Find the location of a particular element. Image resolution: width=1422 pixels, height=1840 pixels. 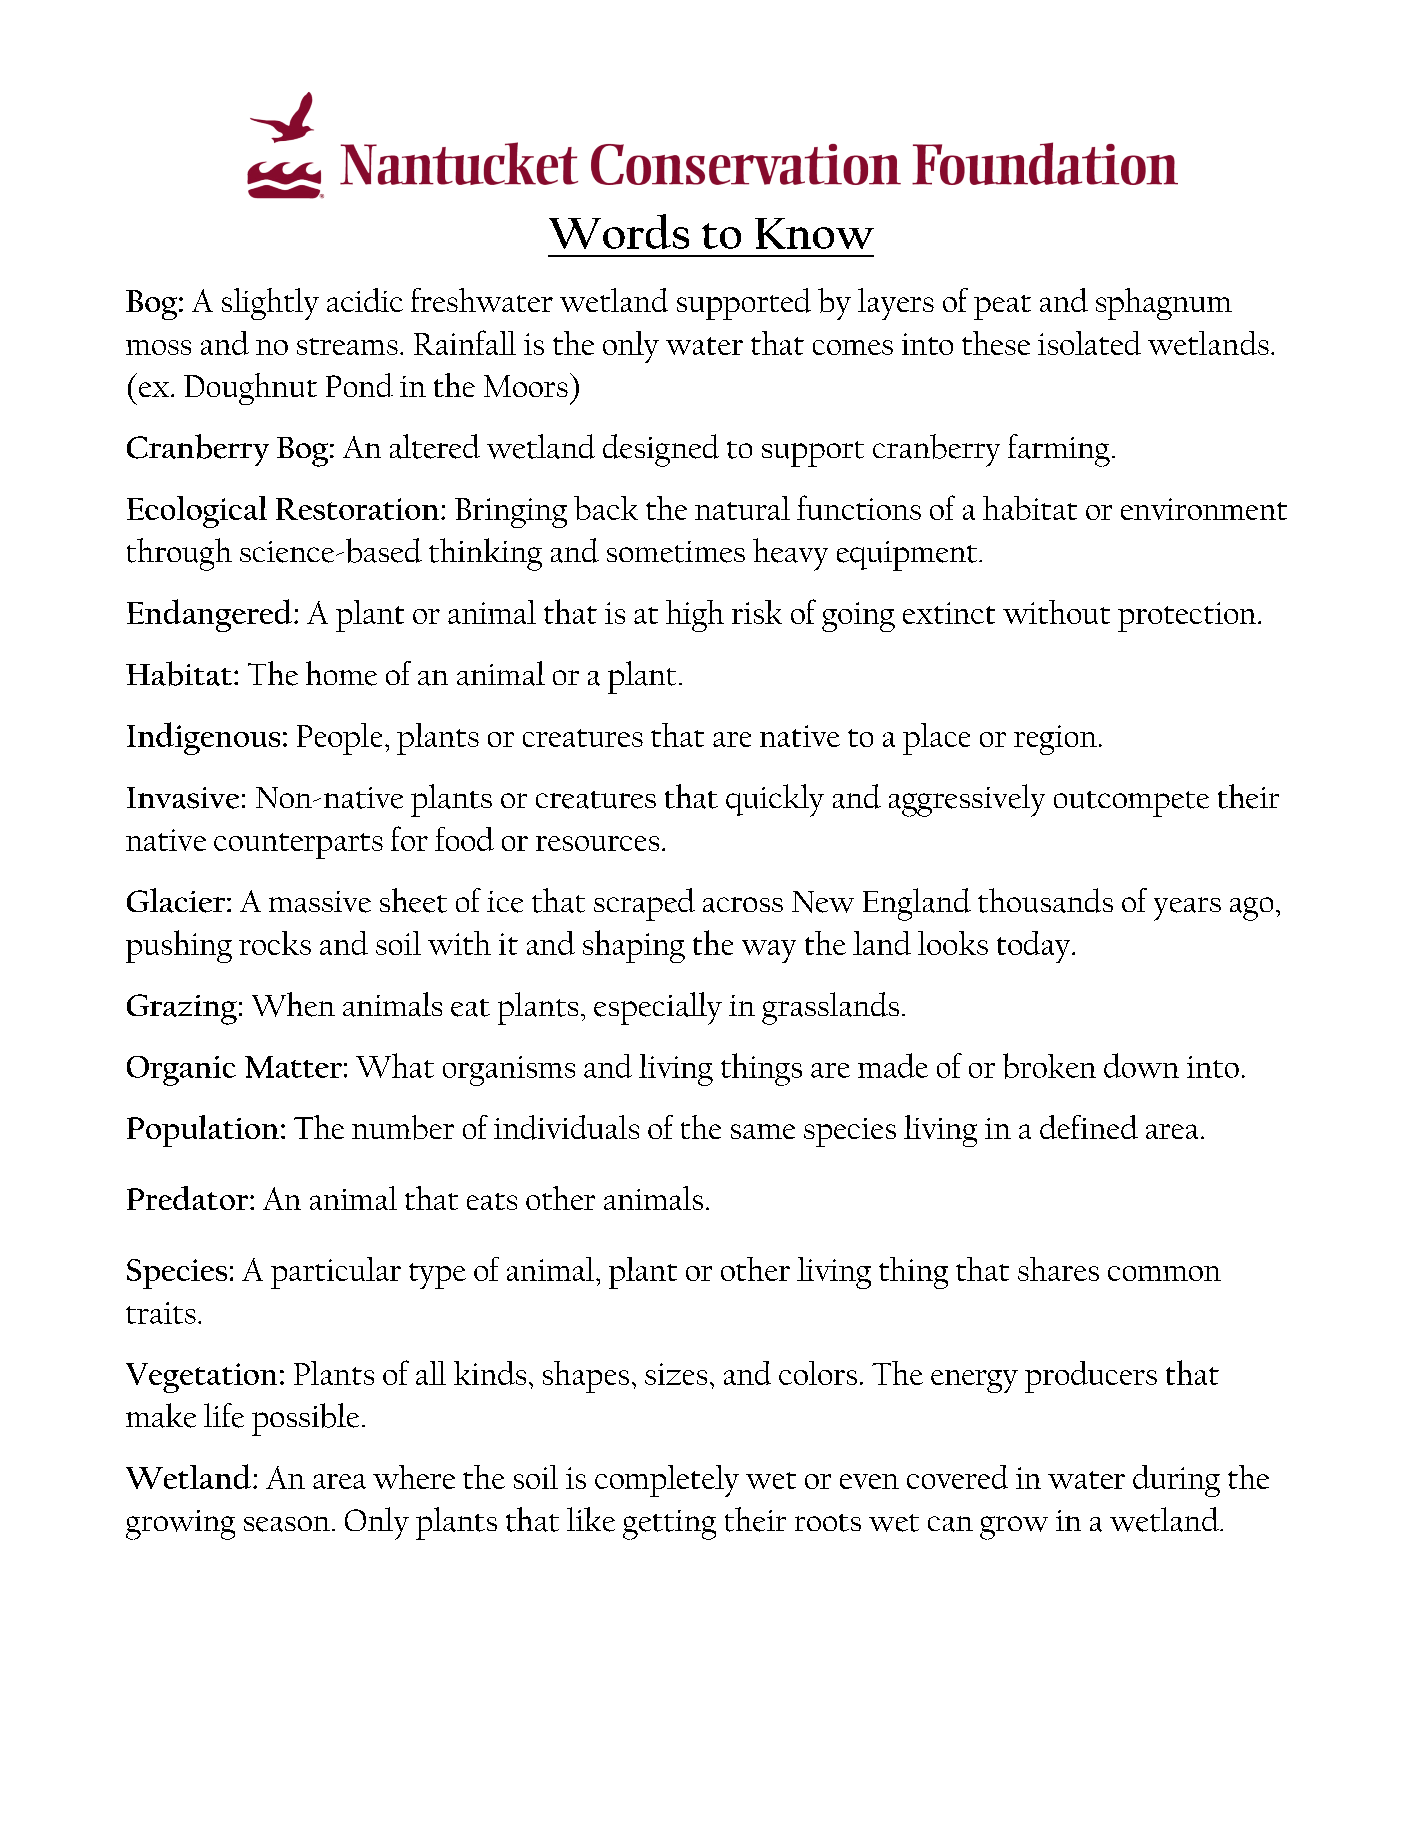

season is located at coordinates (287, 1524).
